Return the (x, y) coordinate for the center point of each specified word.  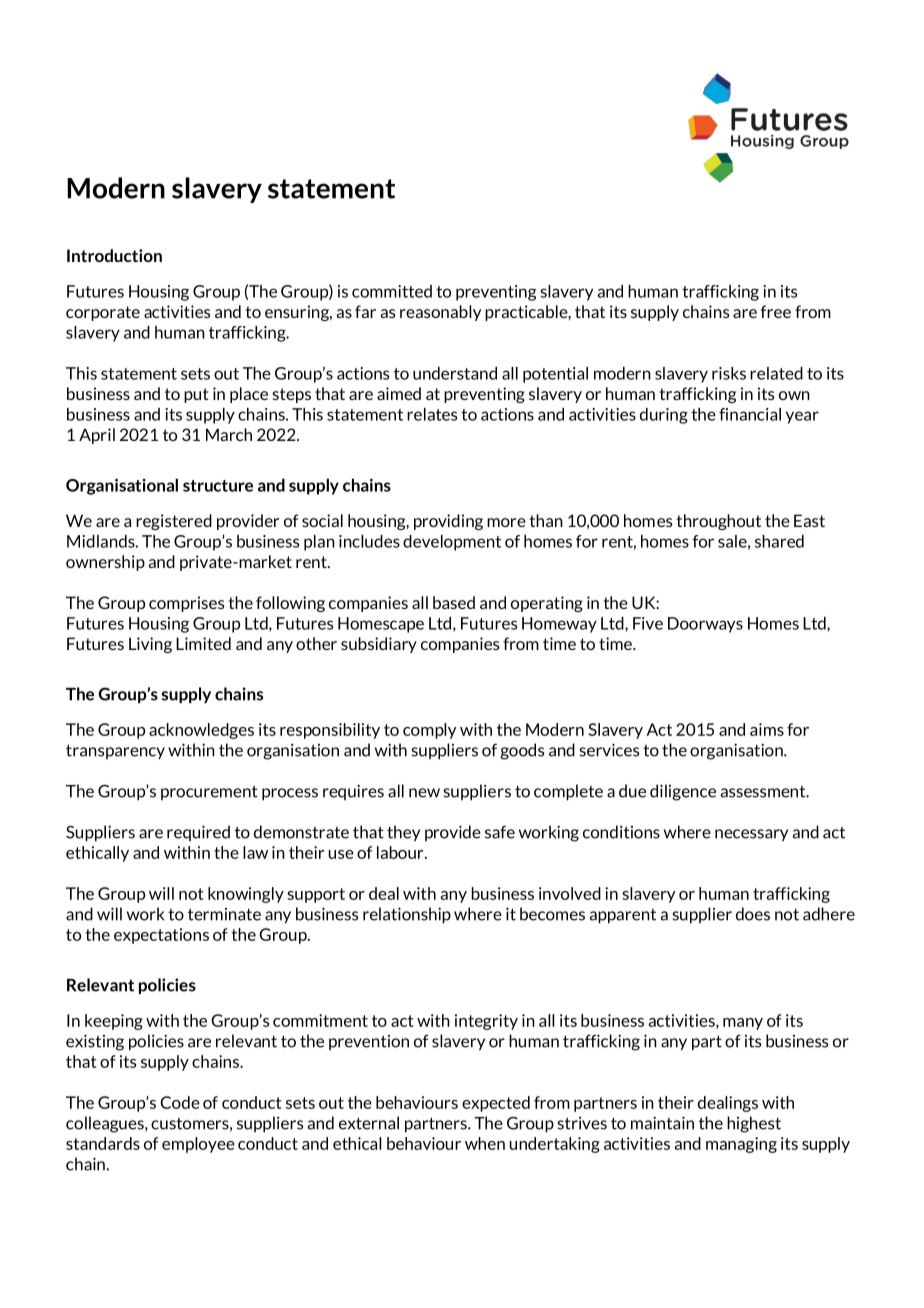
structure (218, 486)
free (776, 311)
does (753, 914)
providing (448, 522)
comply (429, 731)
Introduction (114, 255)
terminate (224, 914)
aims (767, 729)
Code (180, 1102)
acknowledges (201, 731)
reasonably (440, 313)
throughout (718, 522)
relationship (407, 915)
